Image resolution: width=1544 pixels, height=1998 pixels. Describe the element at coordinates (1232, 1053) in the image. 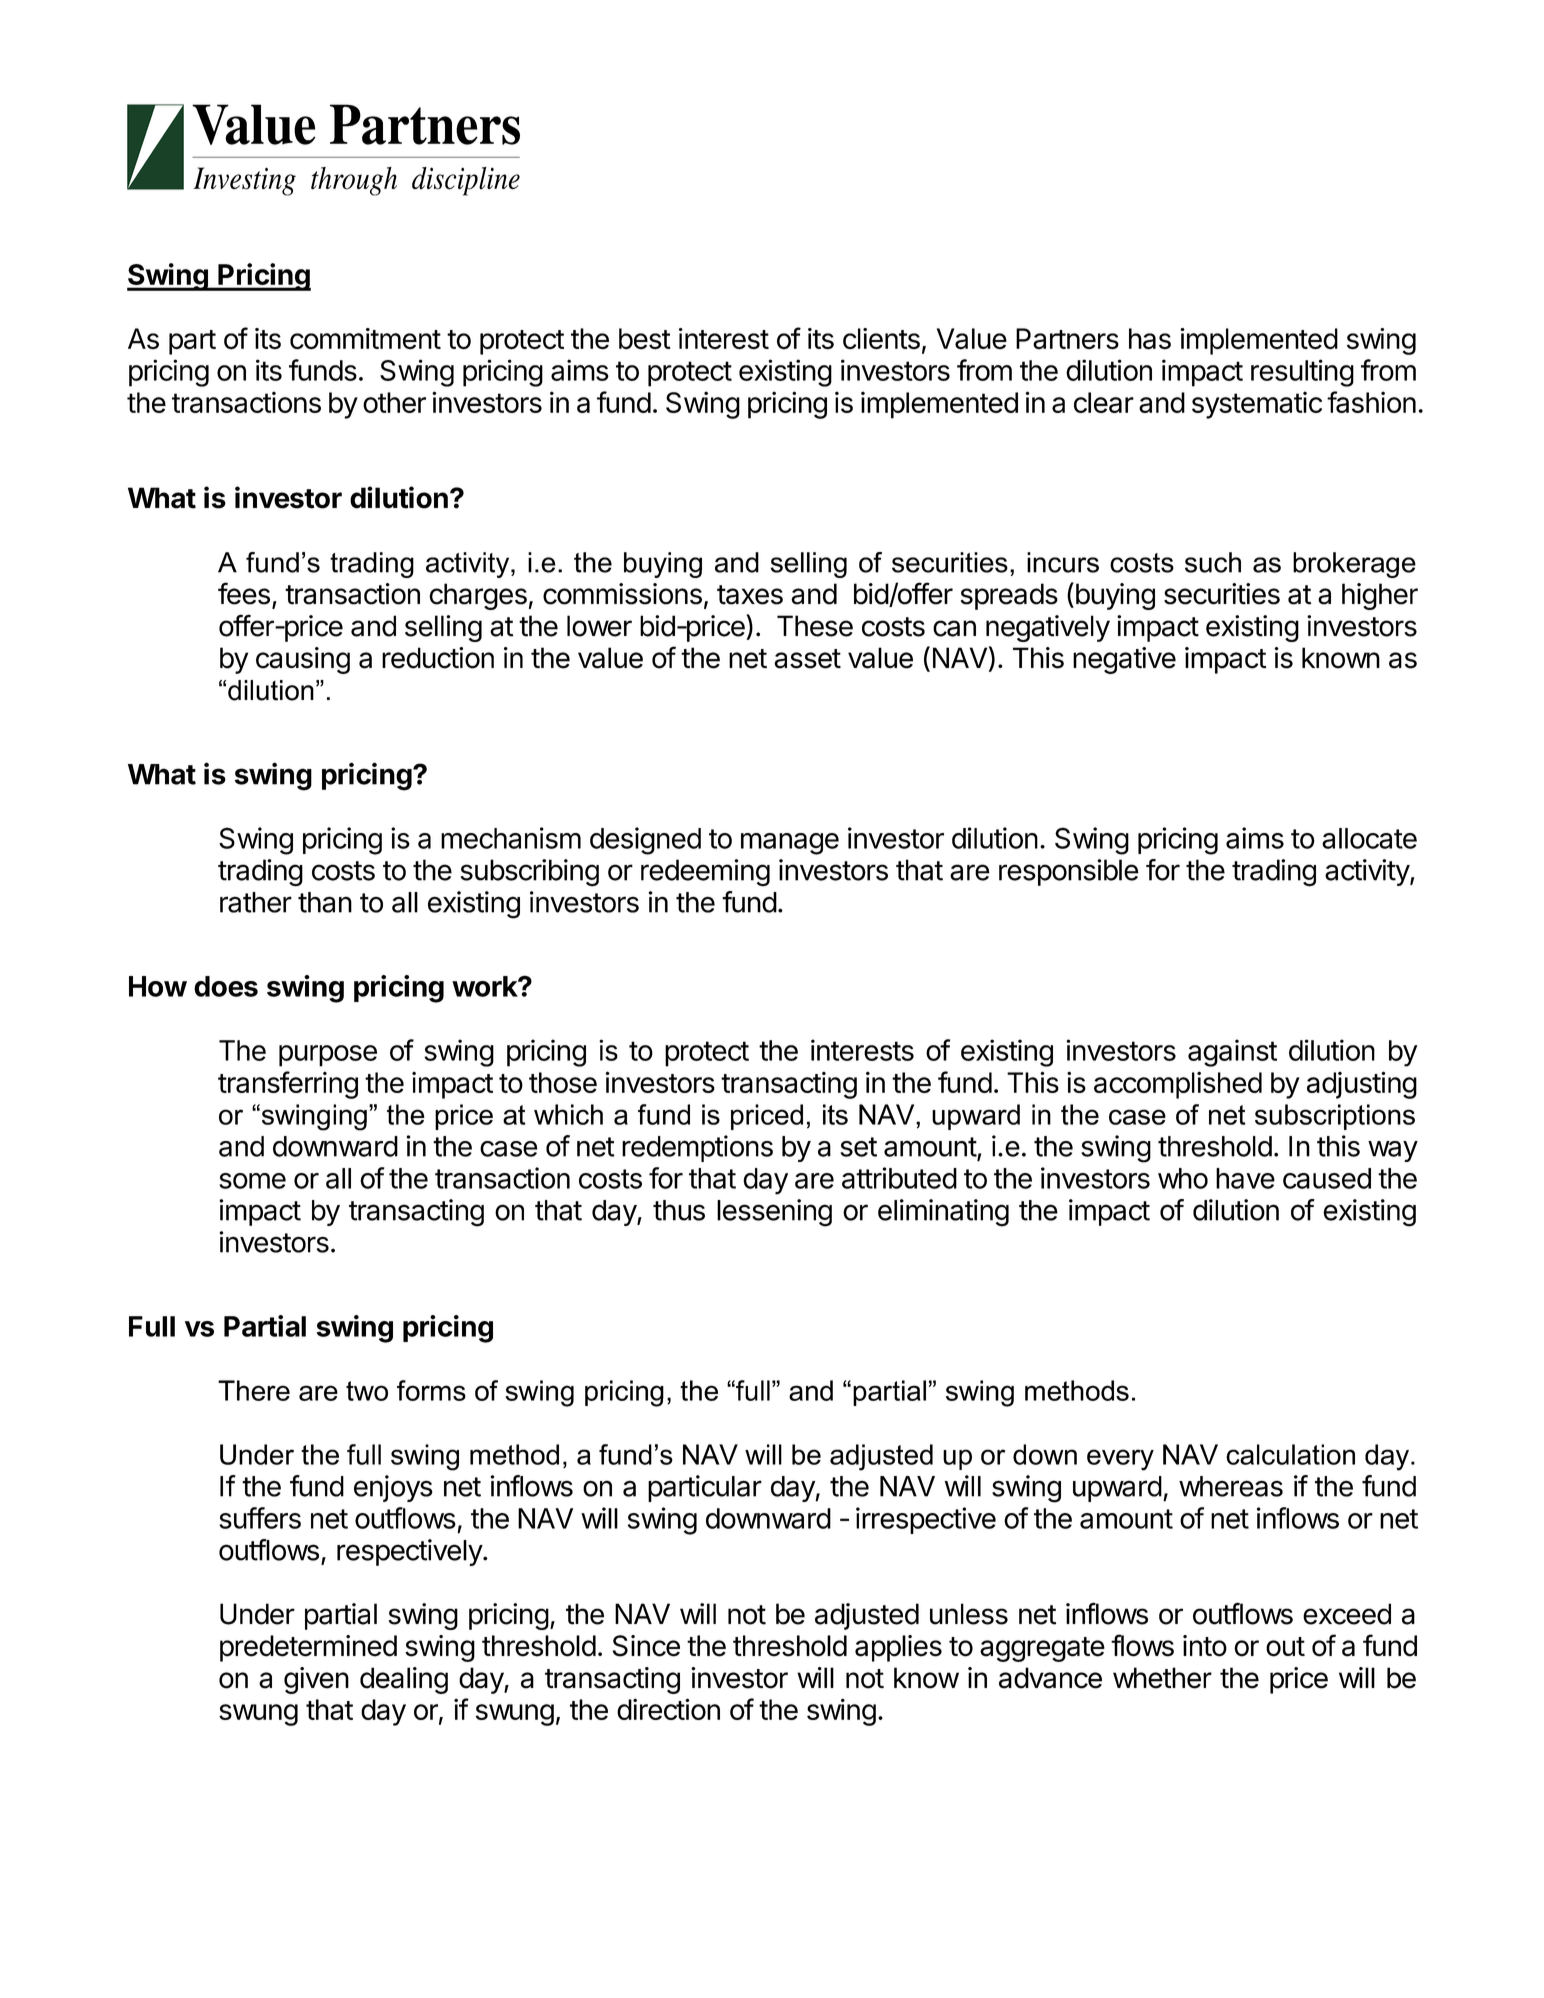

I see `against` at that location.
